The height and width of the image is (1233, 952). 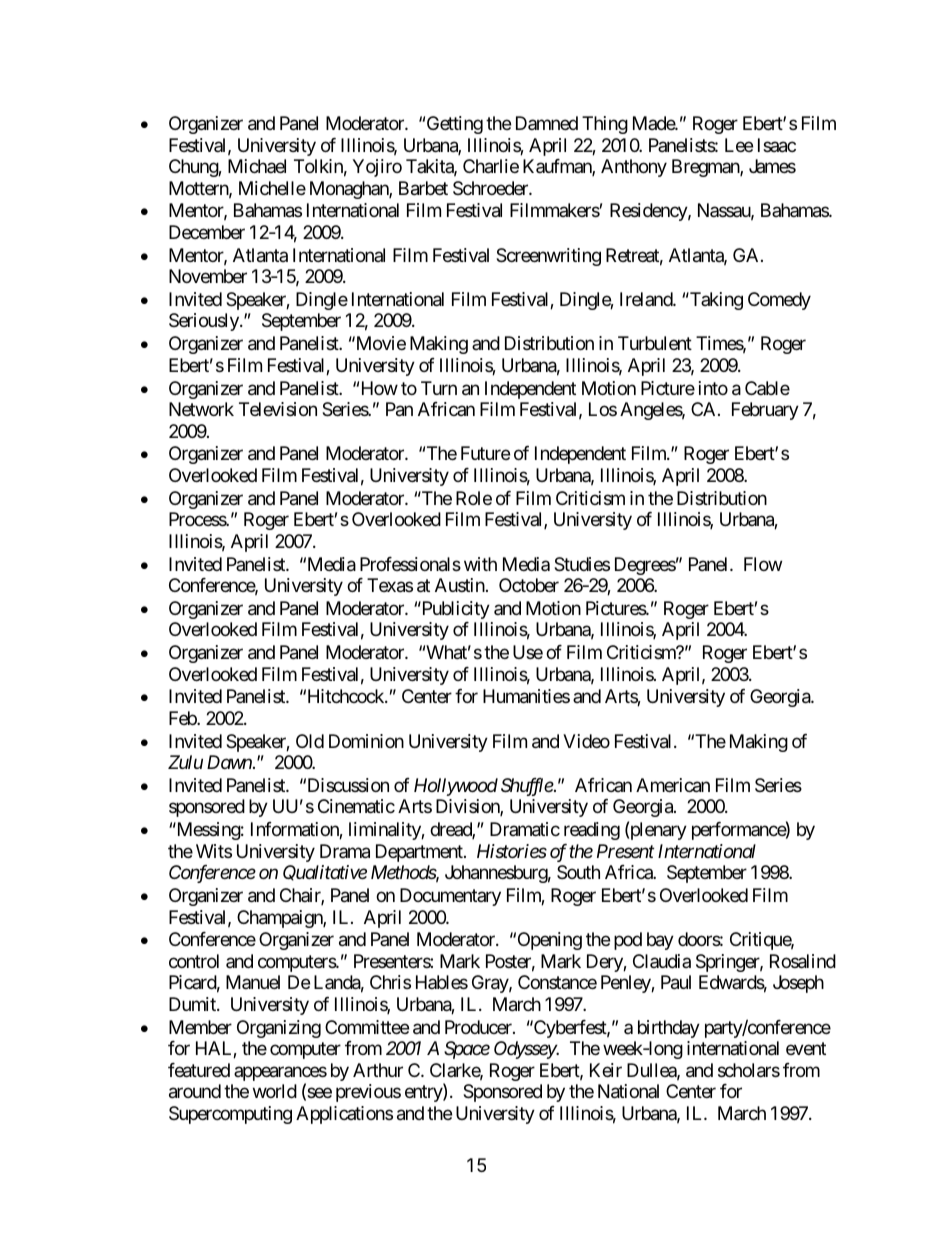 I want to click on Space, so click(x=467, y=1050).
